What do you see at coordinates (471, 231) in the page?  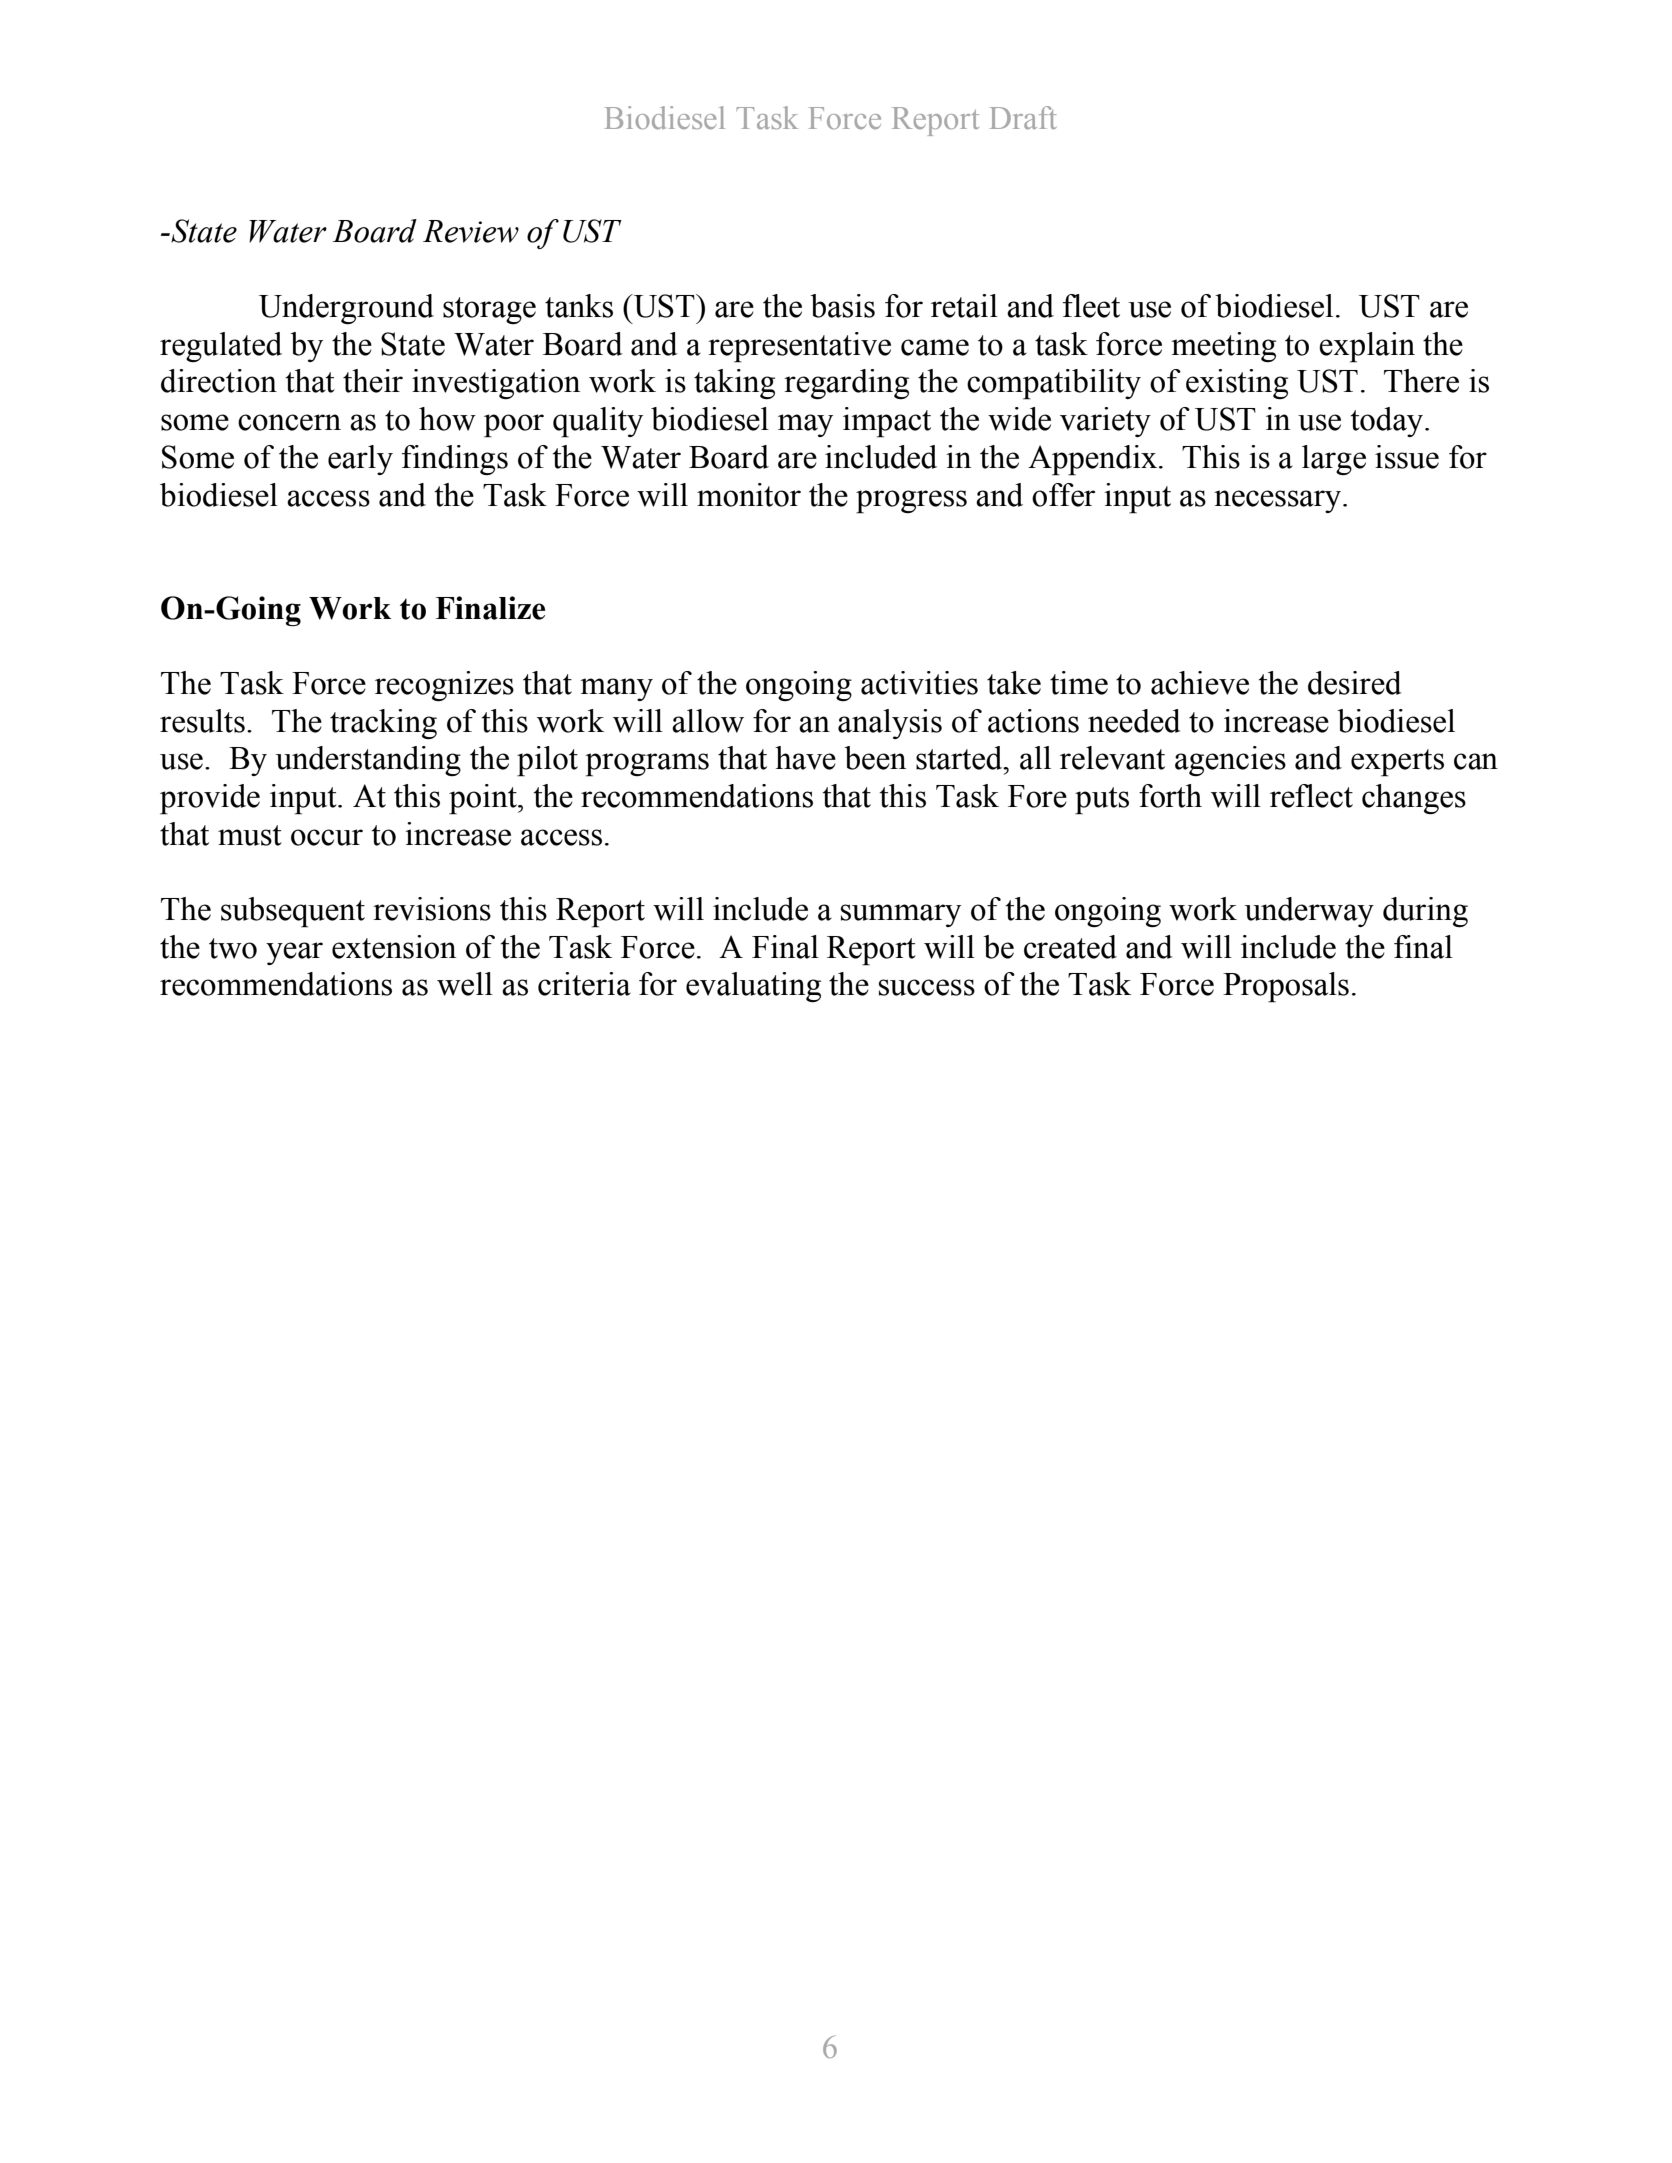 I see `Review` at bounding box center [471, 231].
